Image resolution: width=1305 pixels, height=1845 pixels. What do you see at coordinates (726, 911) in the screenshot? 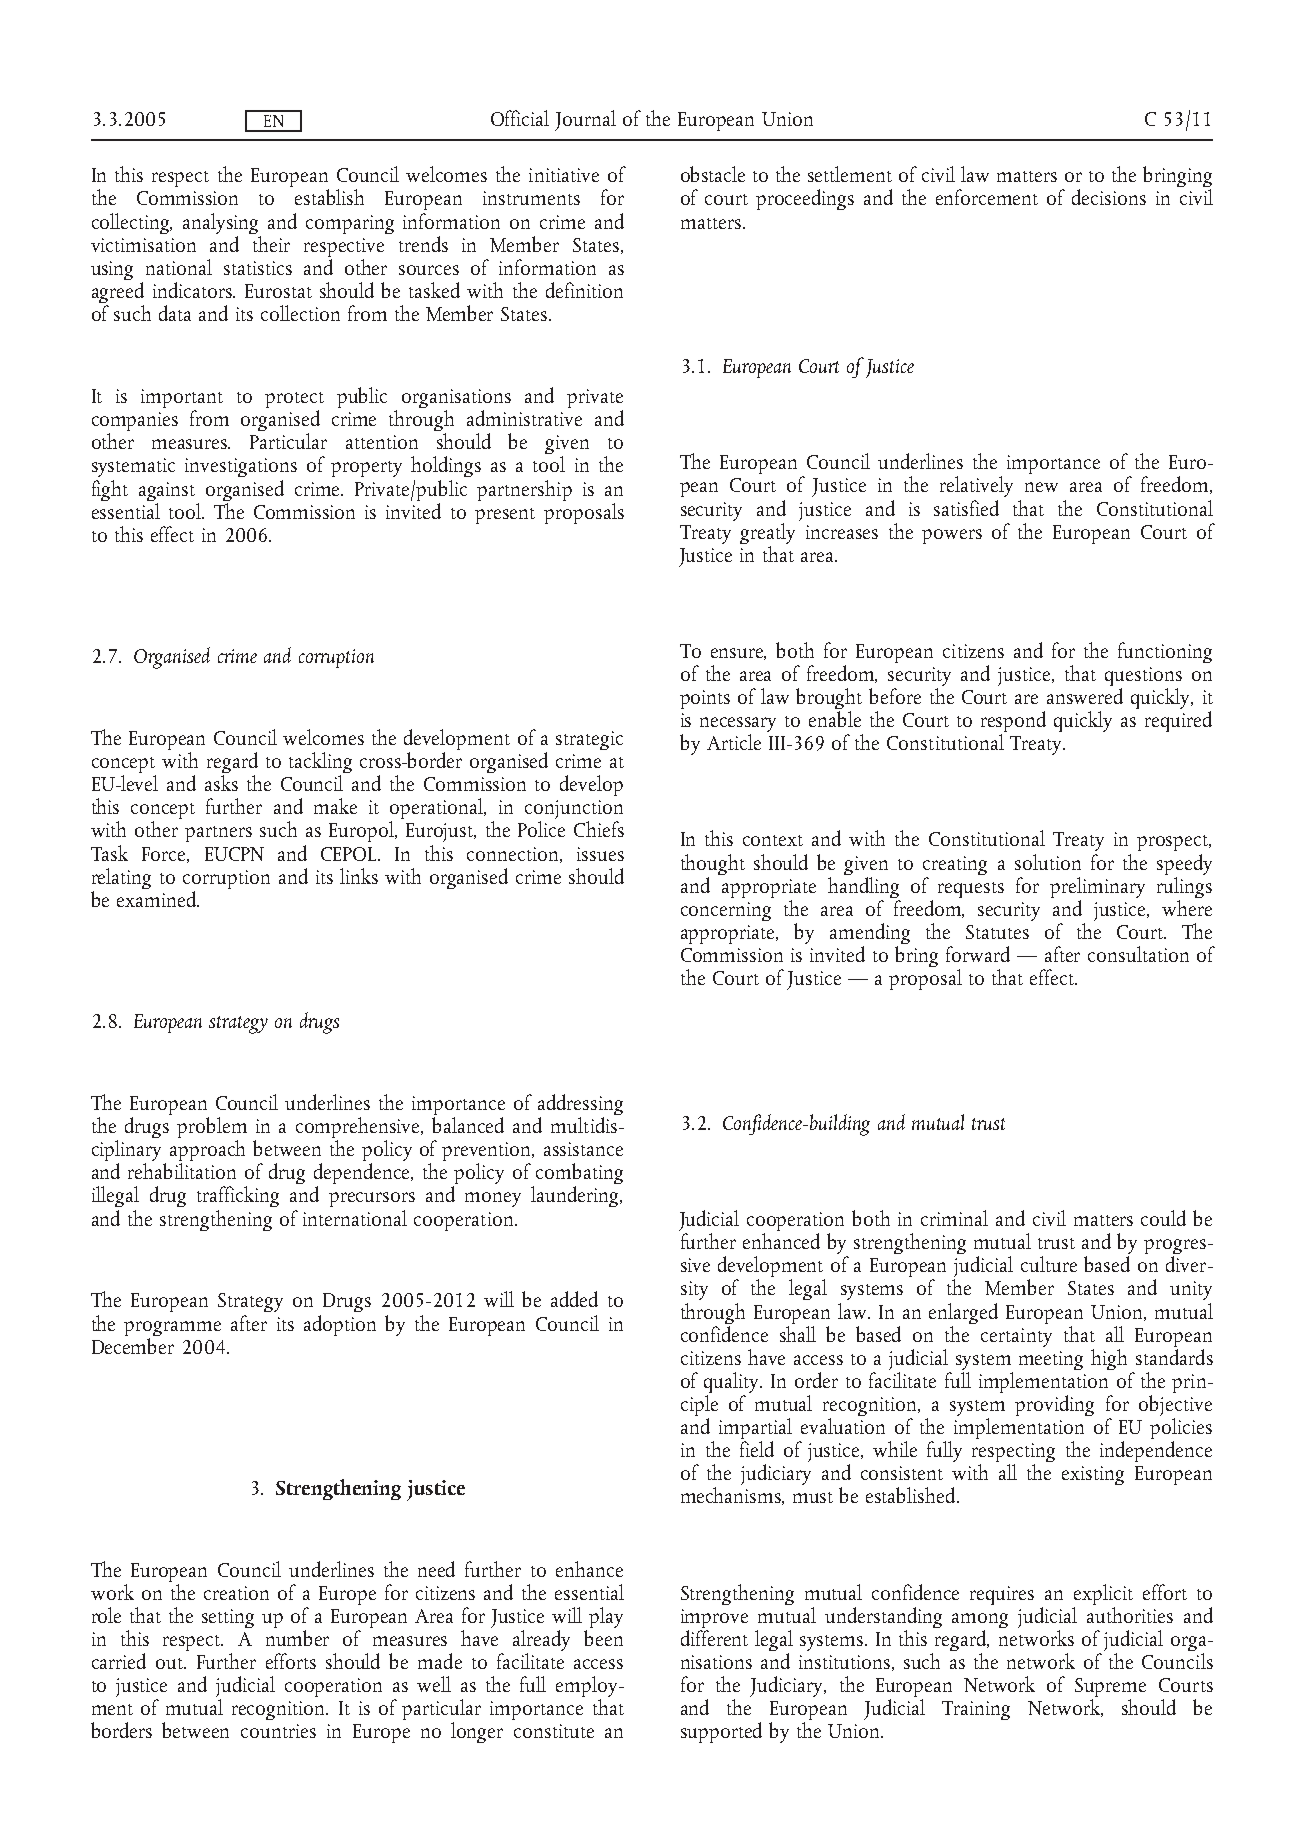
I see `concerning` at bounding box center [726, 911].
